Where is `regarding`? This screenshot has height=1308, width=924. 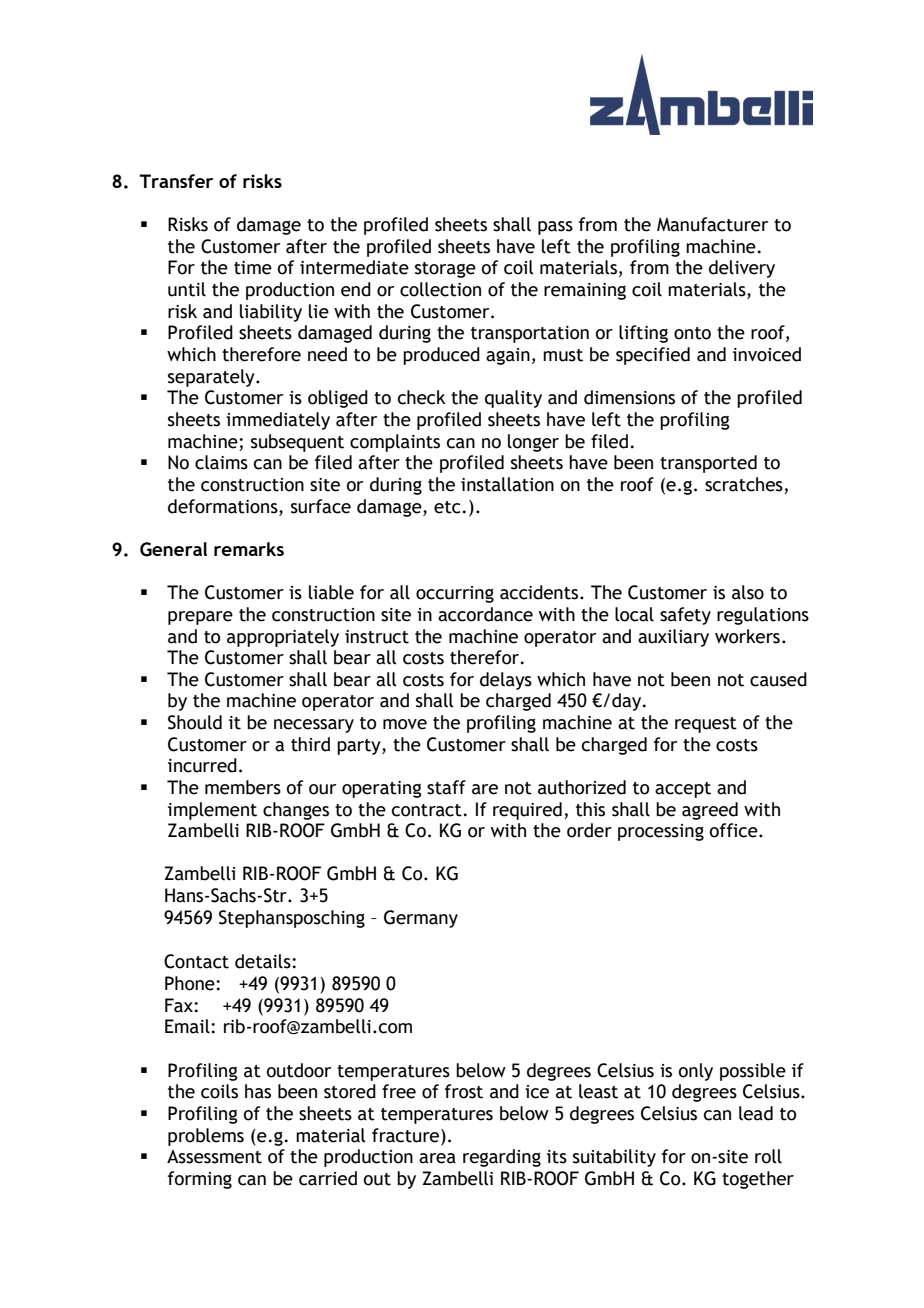
regarding is located at coordinates (502, 1158).
